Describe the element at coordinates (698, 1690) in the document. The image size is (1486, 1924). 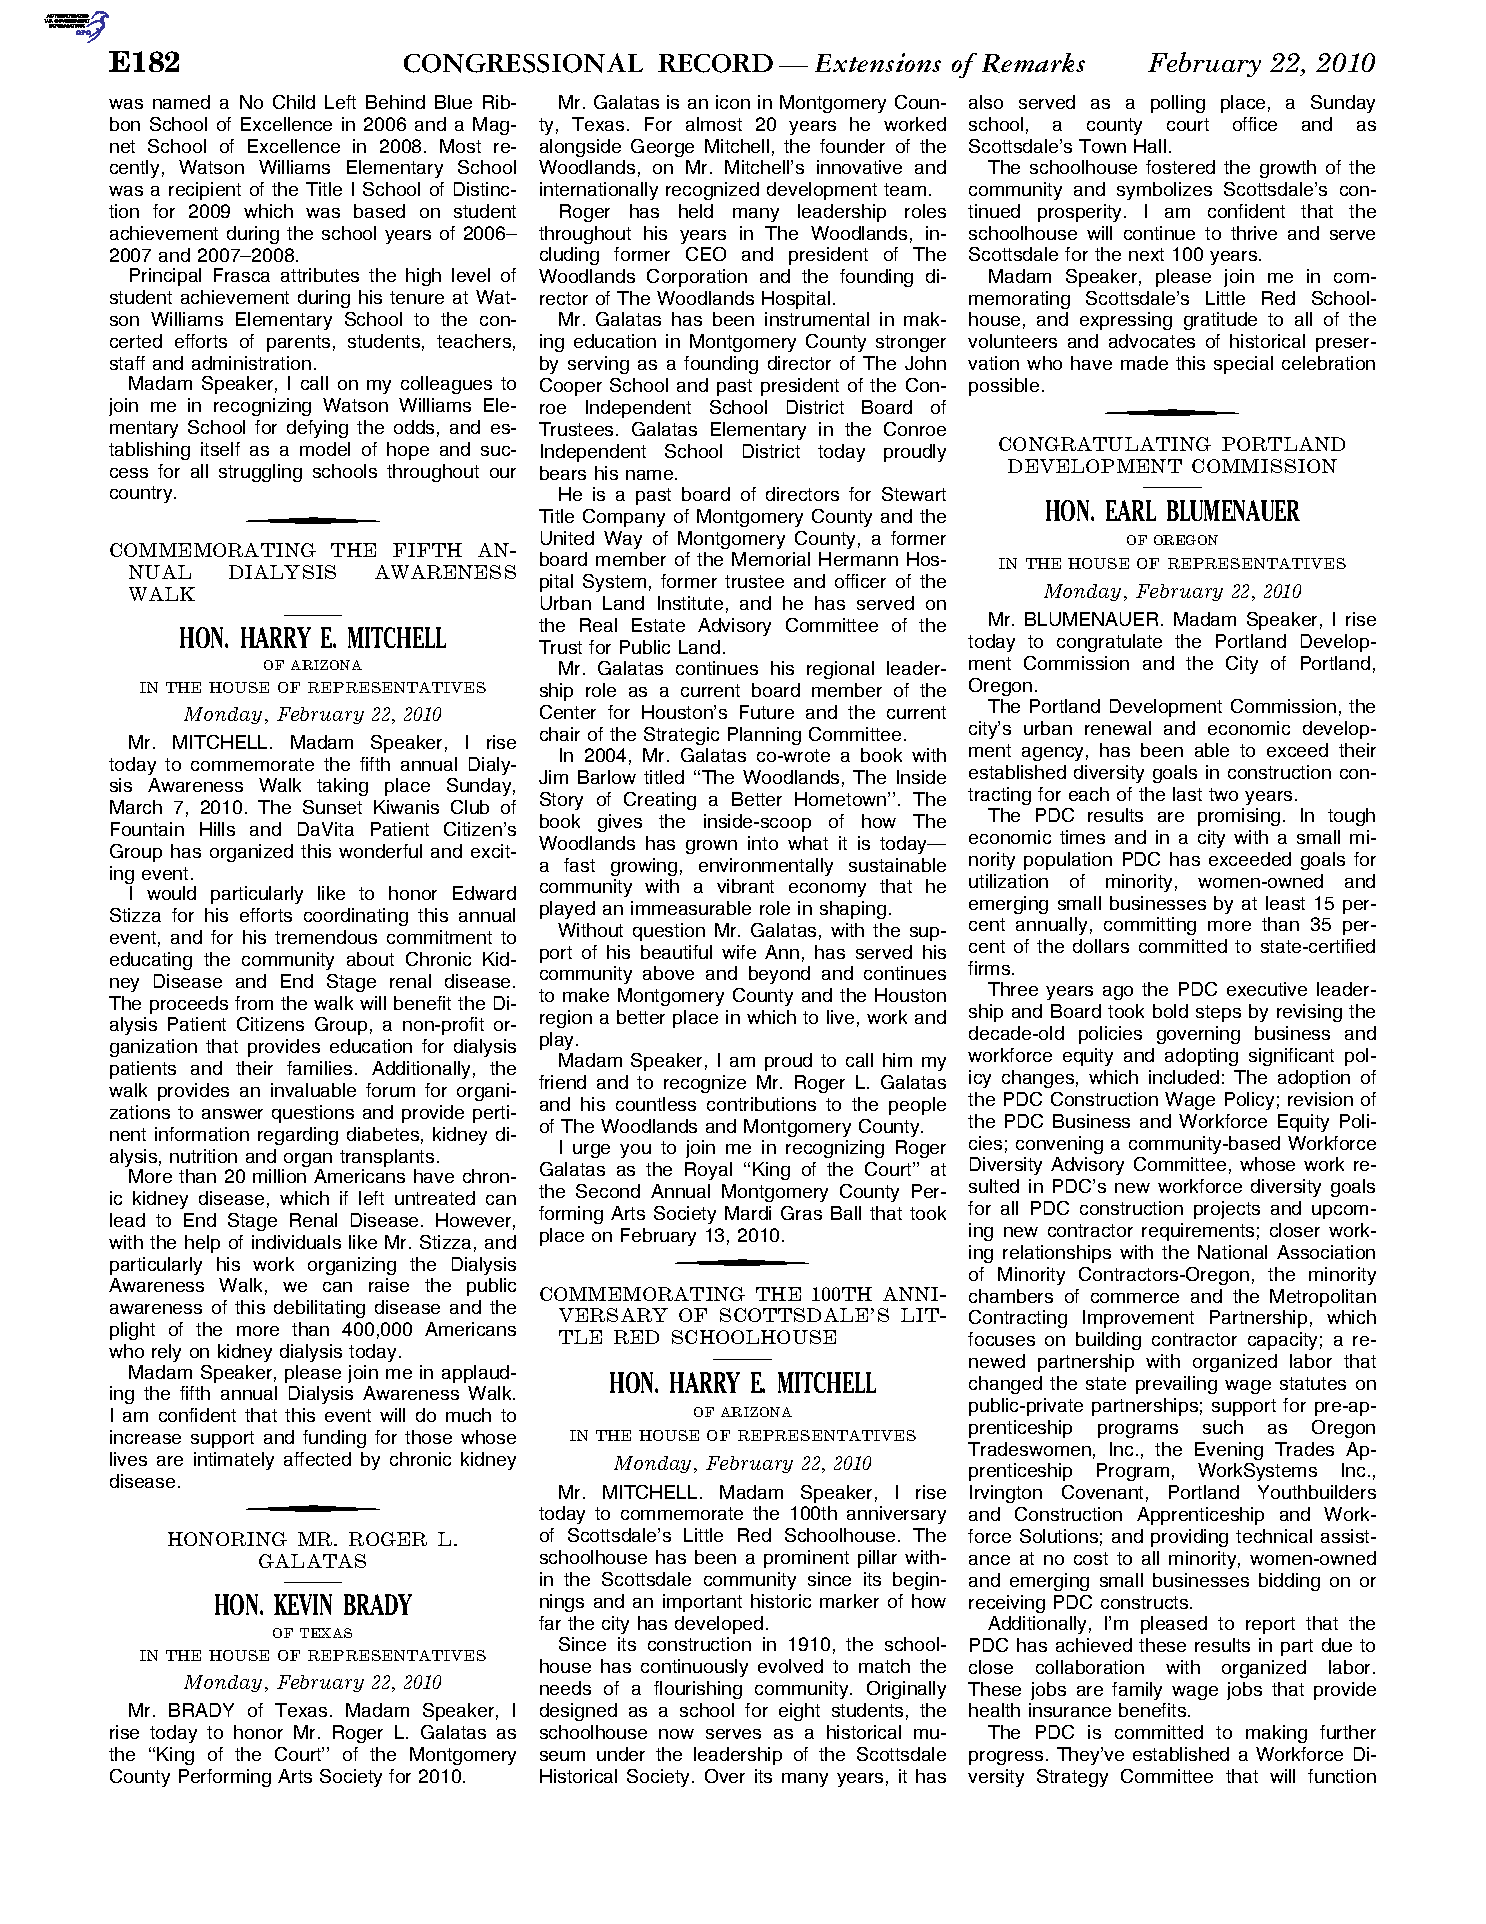
I see `flourishing` at that location.
